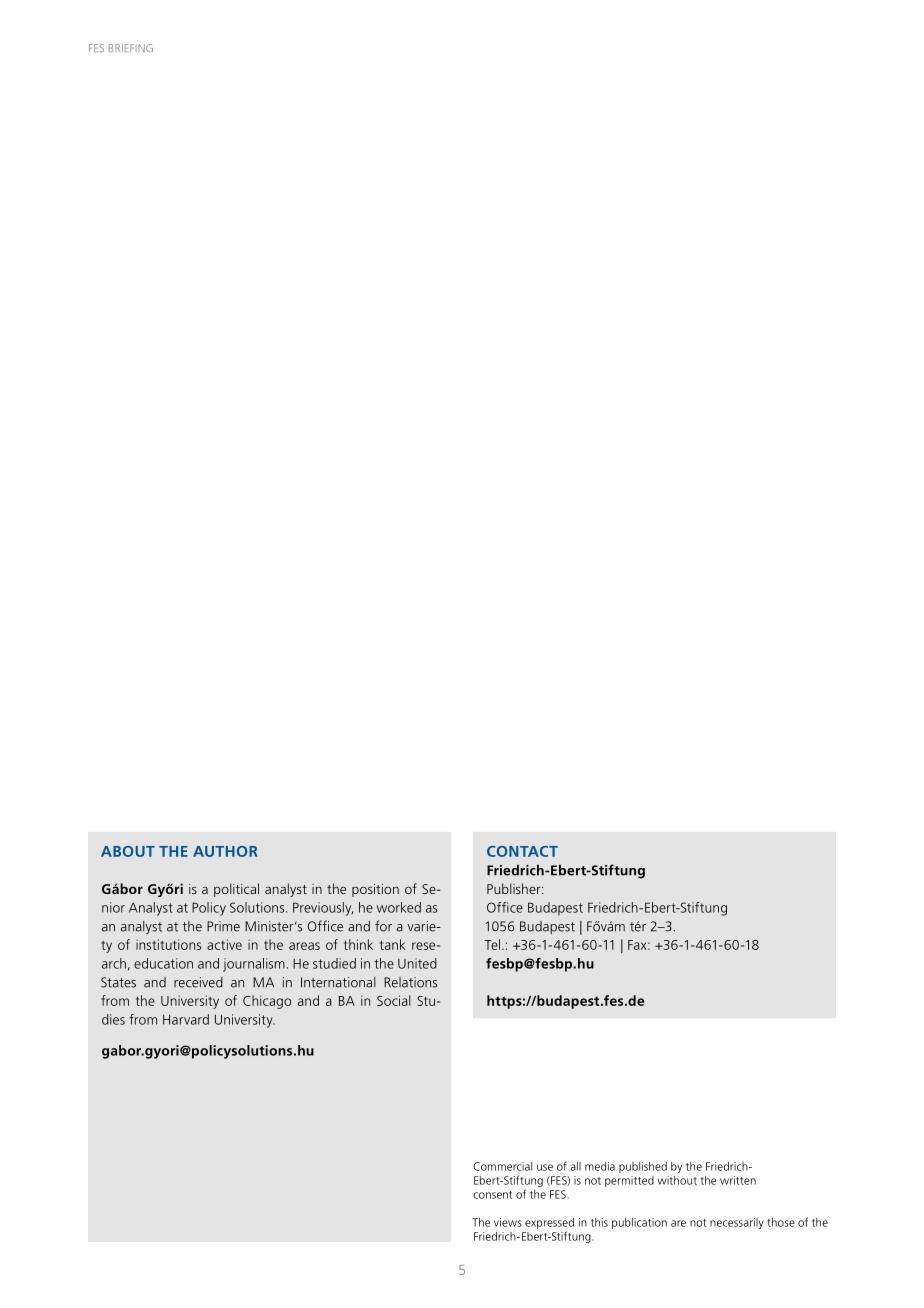 This screenshot has width=924, height=1308. I want to click on CONTACT, so click(522, 851).
